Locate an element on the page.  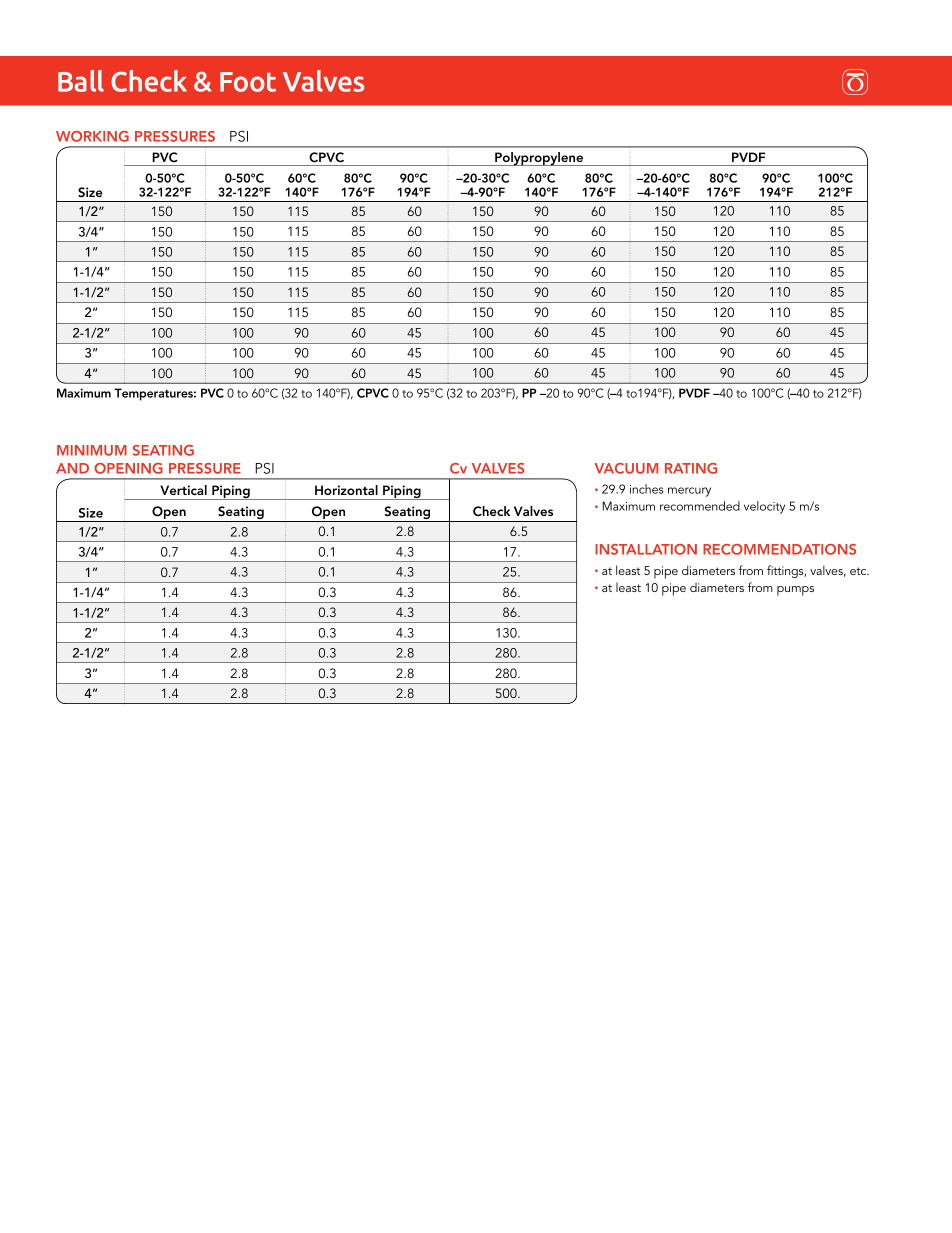
VACUUM is located at coordinates (626, 468).
